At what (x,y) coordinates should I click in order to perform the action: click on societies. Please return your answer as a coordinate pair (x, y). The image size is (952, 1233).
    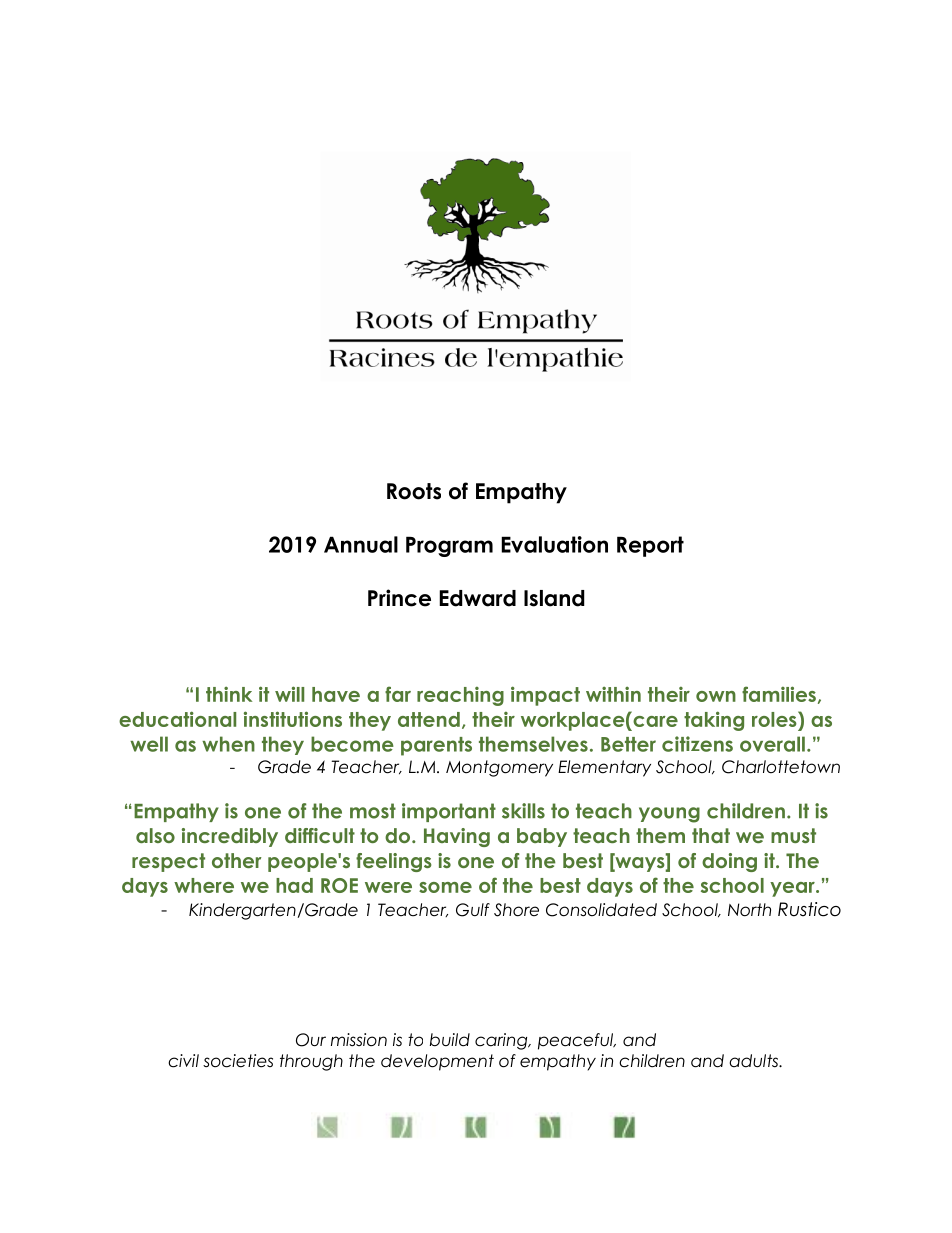
    Looking at the image, I should click on (238, 1061).
